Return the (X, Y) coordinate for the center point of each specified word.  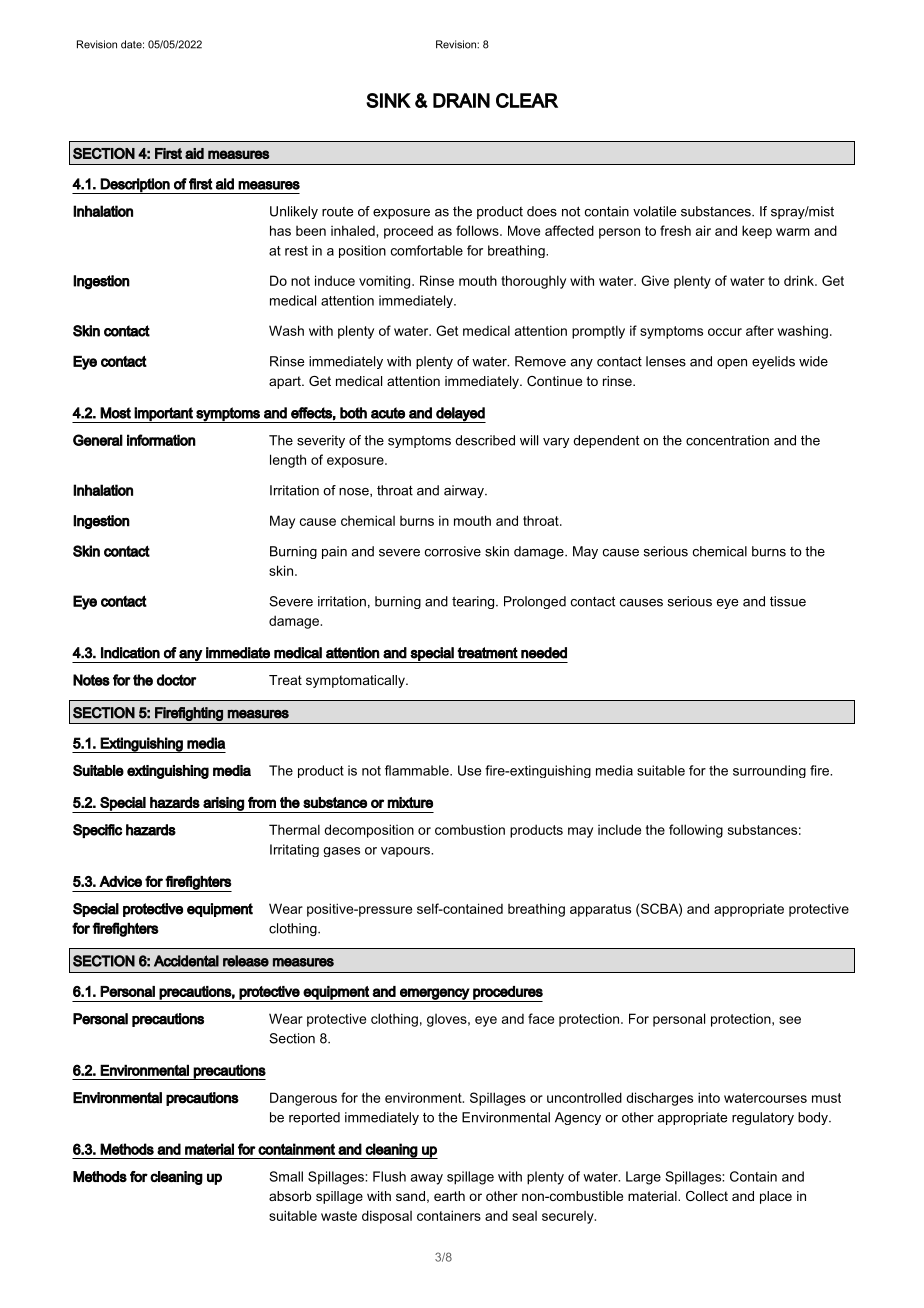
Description (135, 186)
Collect (707, 1196)
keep (757, 232)
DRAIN (461, 100)
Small (286, 1176)
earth (449, 1196)
